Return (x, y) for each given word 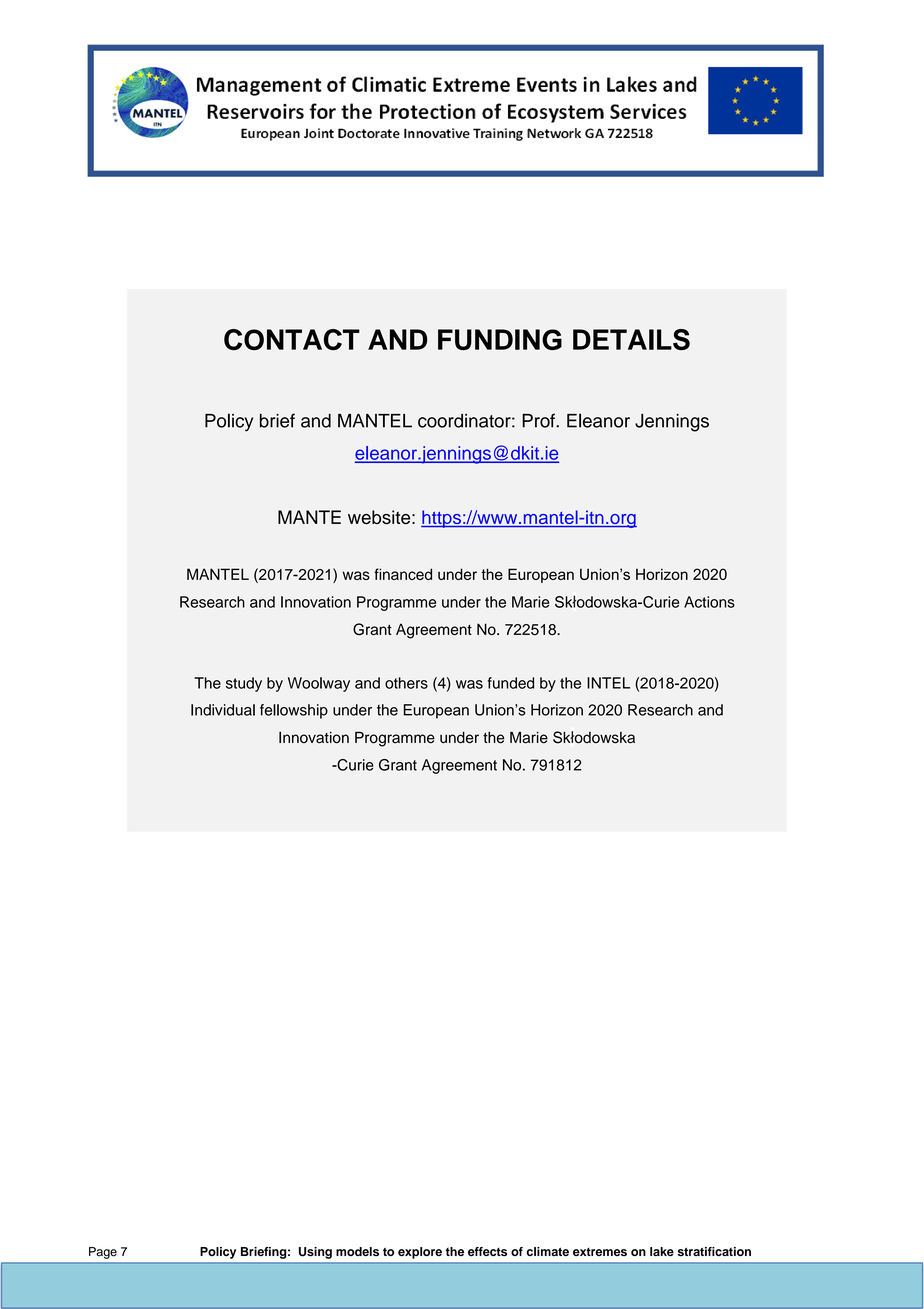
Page (103, 1253)
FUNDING (500, 339)
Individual (223, 710)
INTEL (608, 683)
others (406, 683)
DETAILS (631, 339)
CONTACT (292, 339)
